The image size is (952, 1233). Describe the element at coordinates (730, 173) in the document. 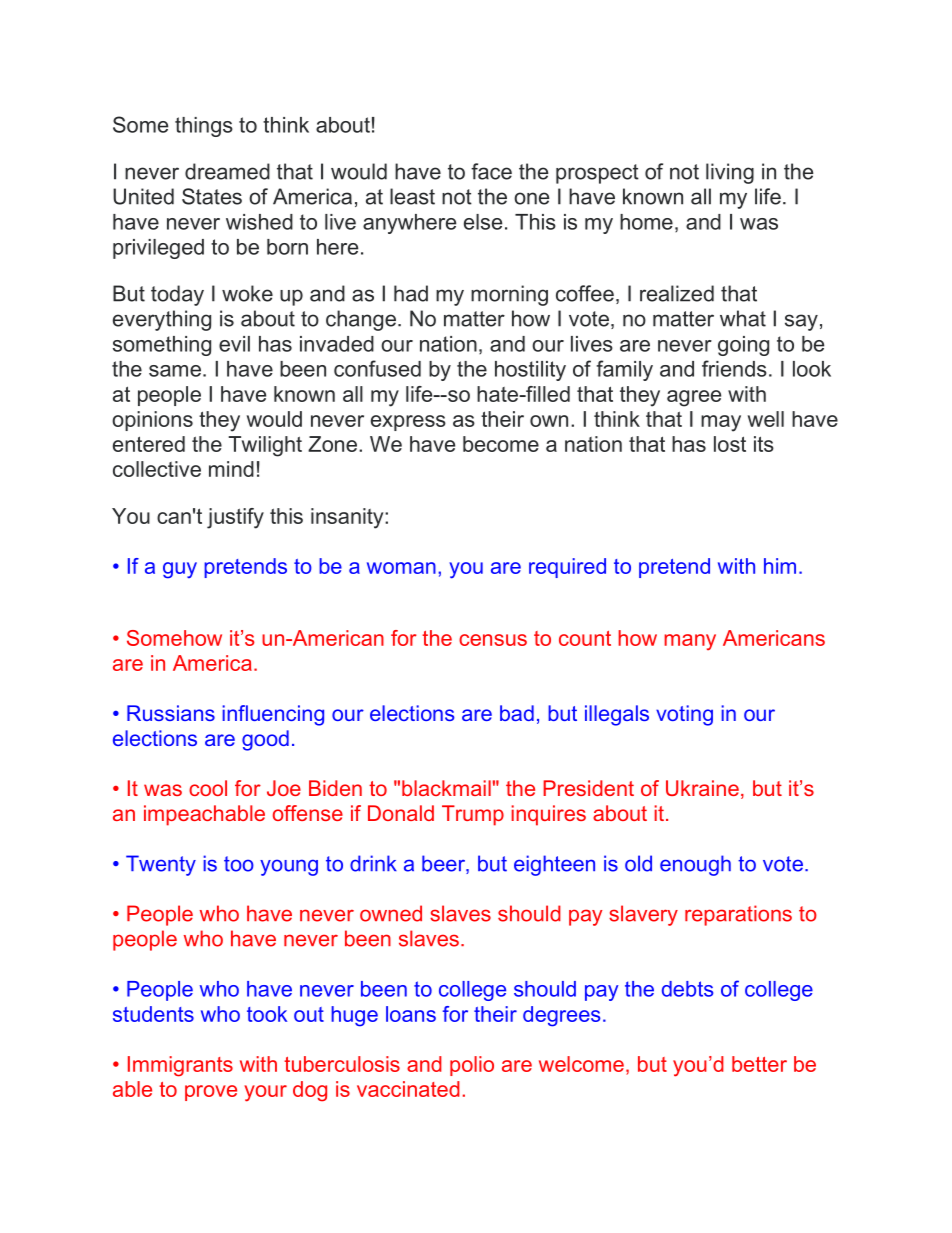

I see `living` at that location.
